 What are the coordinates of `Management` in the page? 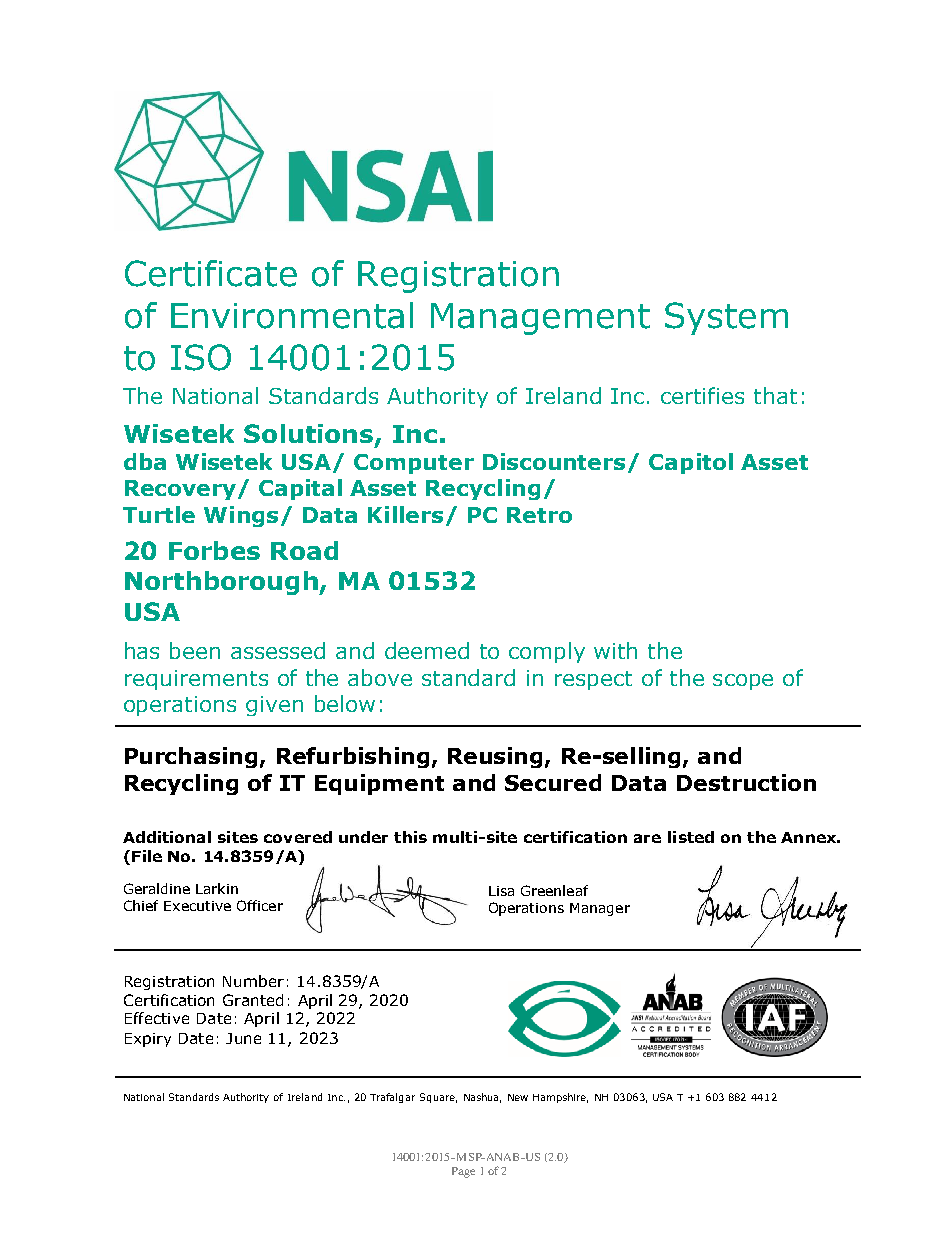 It's located at (540, 319).
